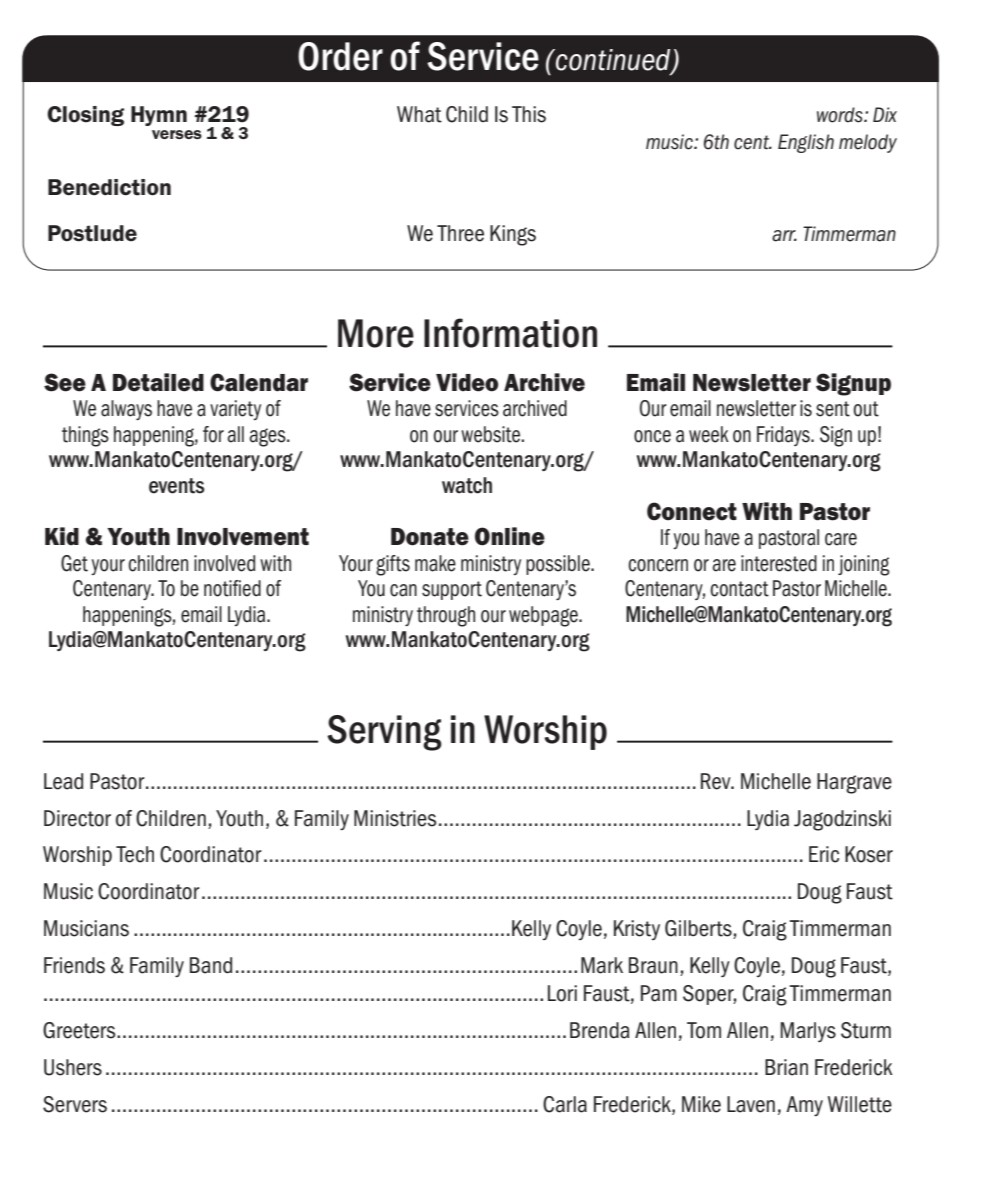  What do you see at coordinates (224, 563) in the page?
I see `involved` at bounding box center [224, 563].
